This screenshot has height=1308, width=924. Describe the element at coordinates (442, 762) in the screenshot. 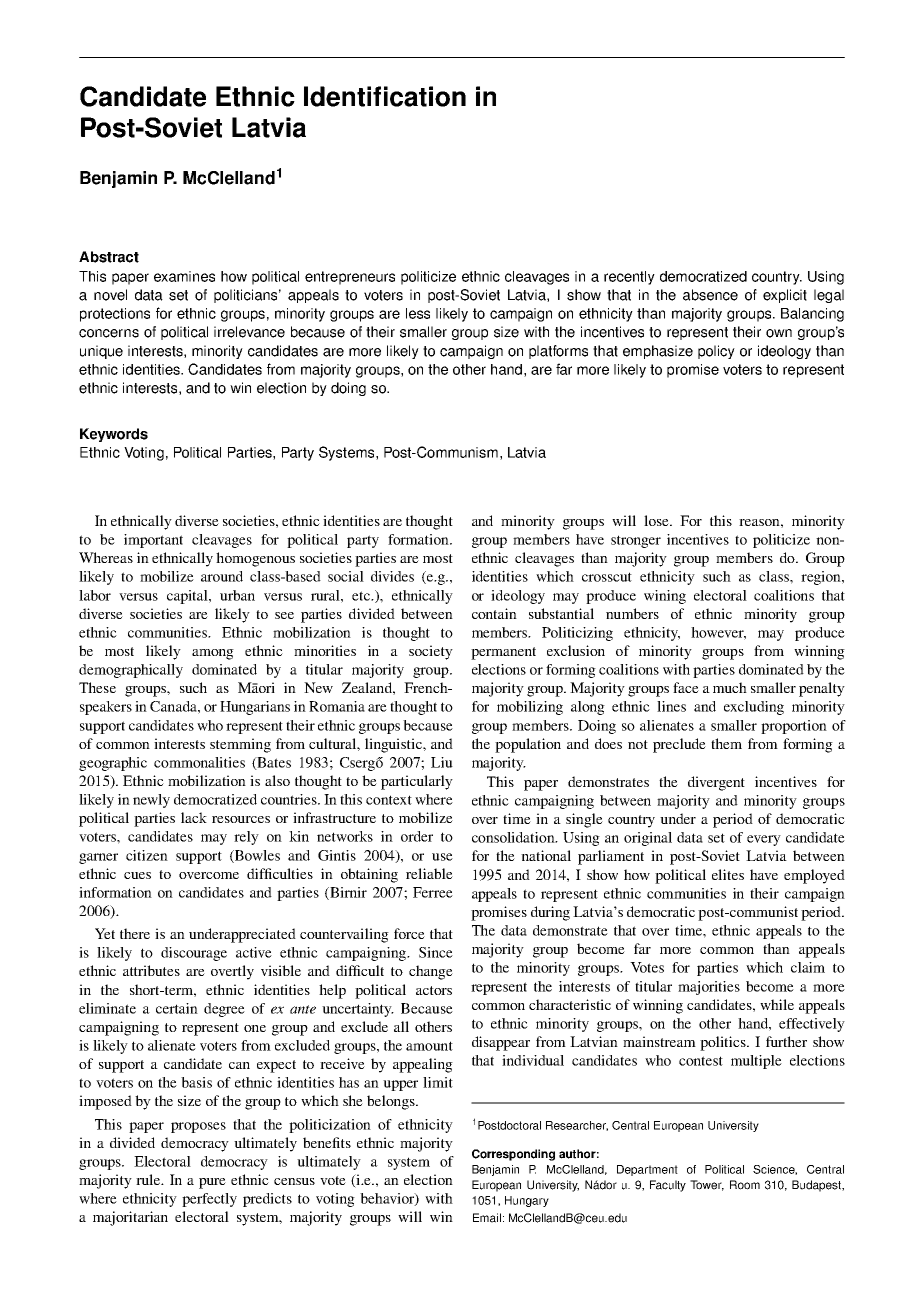

I see `Liu` at that location.
